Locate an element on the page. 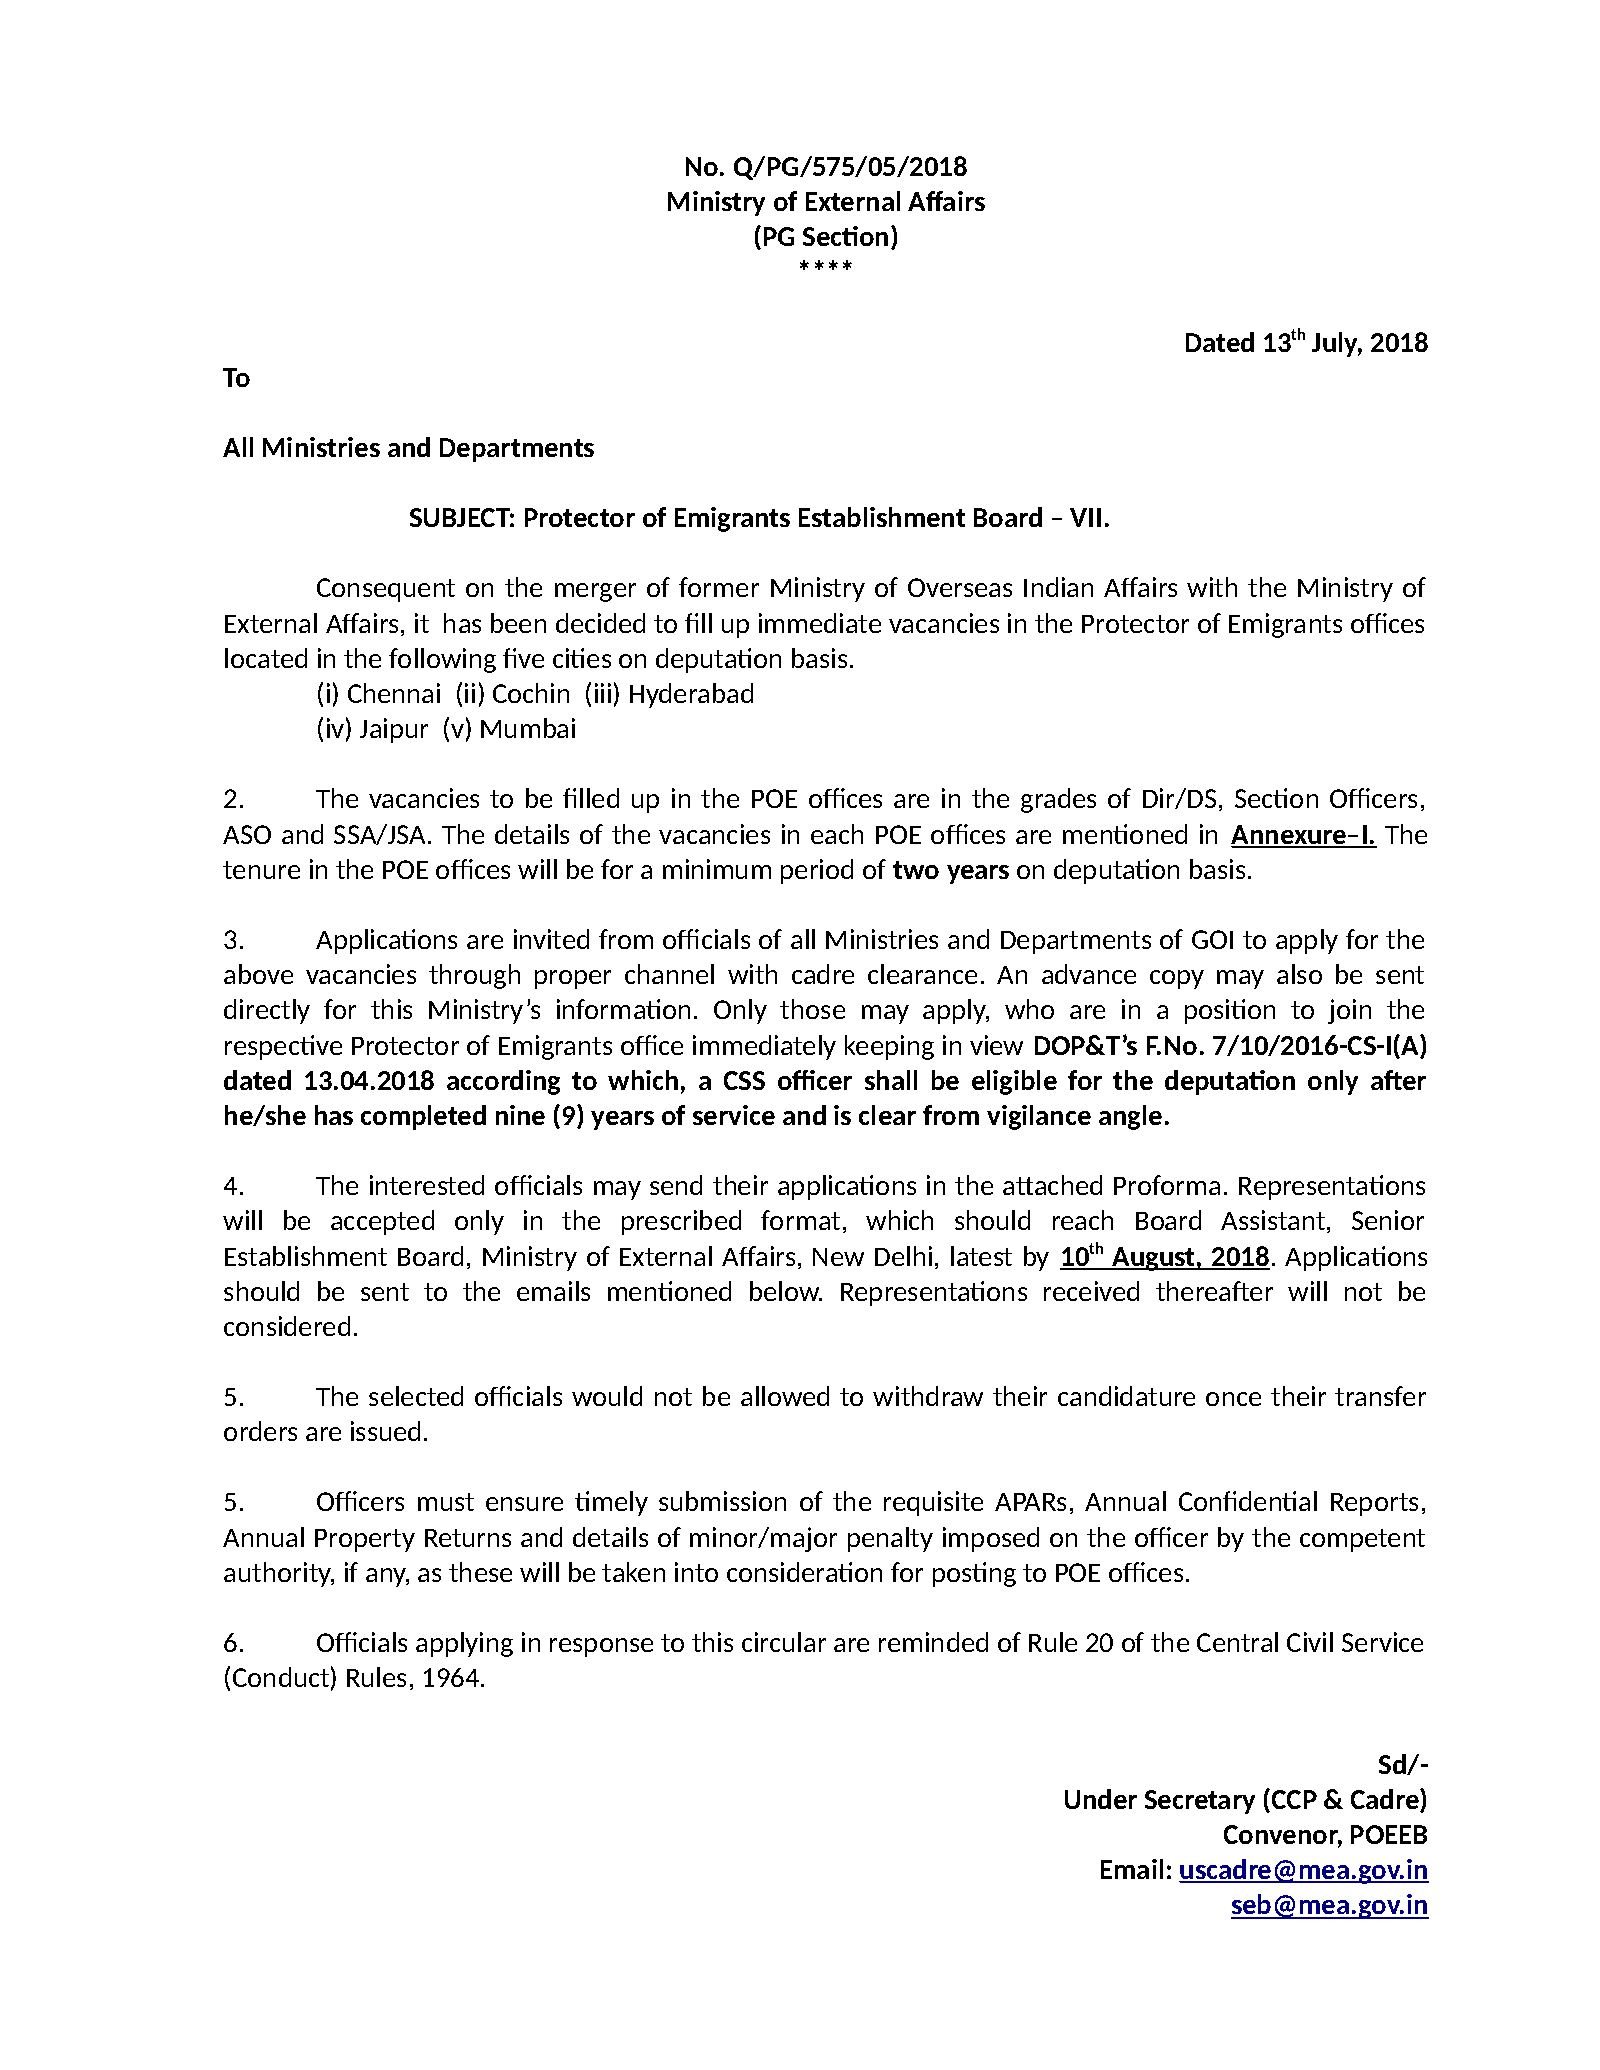 The width and height of the page is (1600, 2070). interested is located at coordinates (427, 1185).
